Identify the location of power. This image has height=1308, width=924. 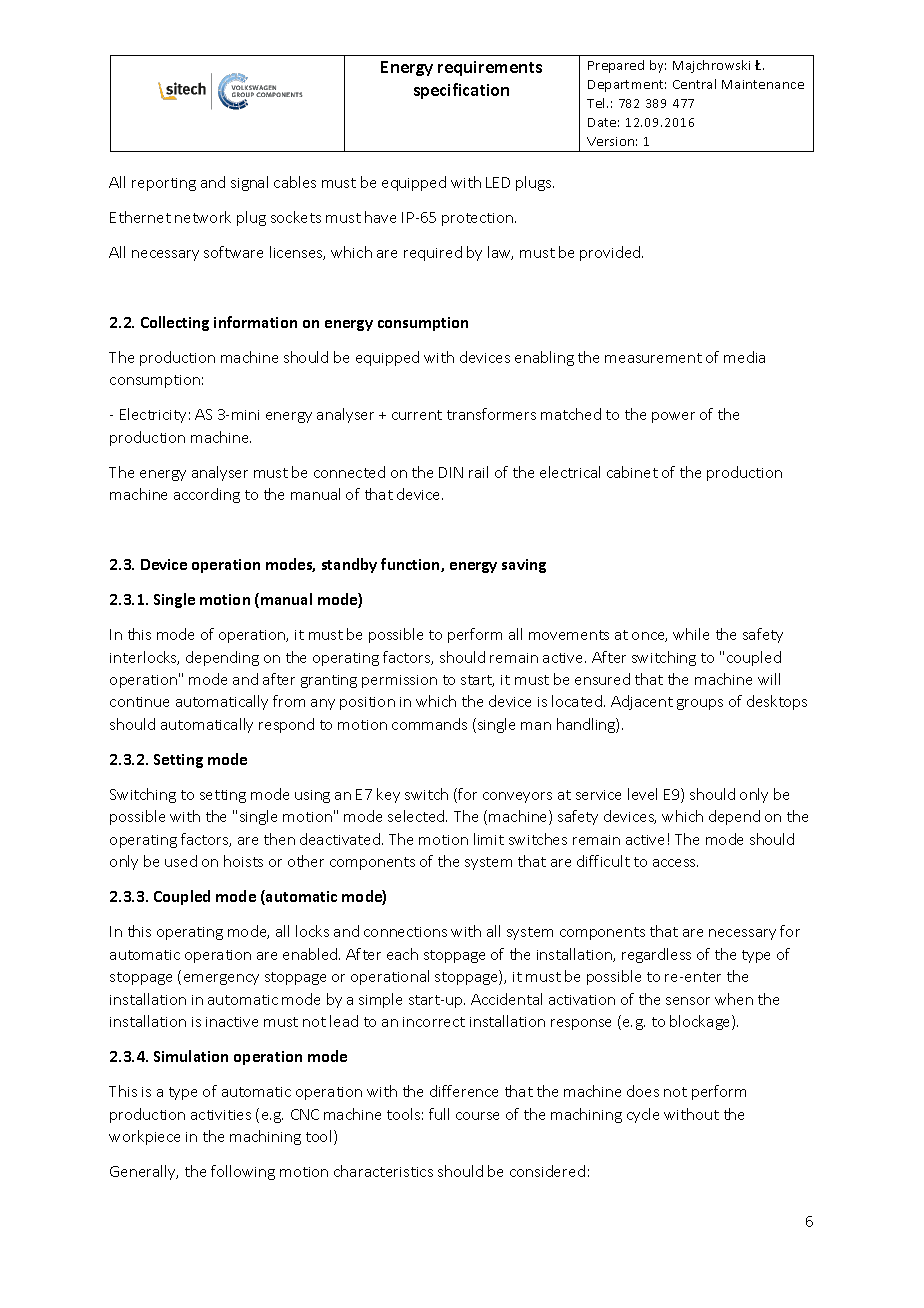
(673, 417).
